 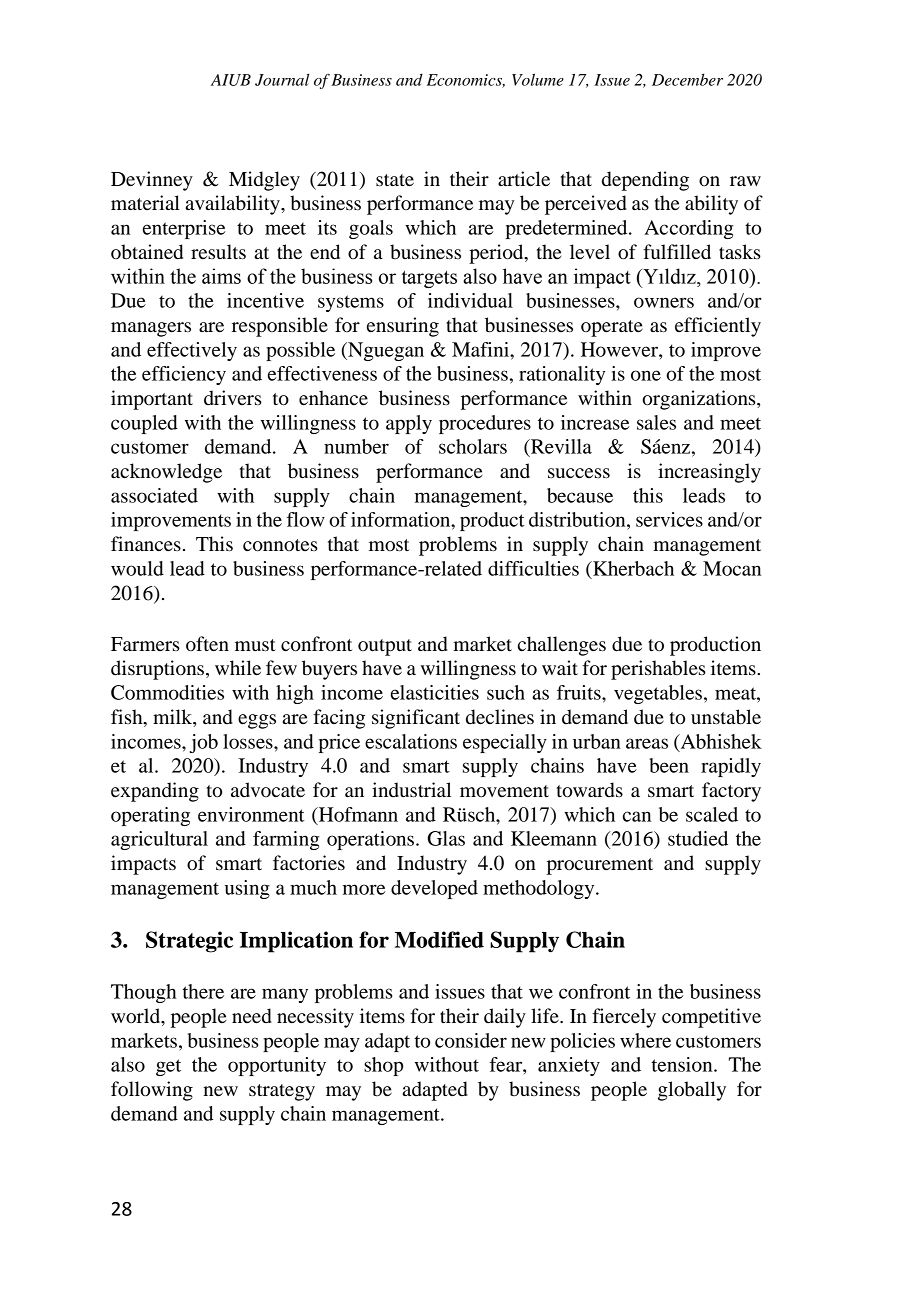 What do you see at coordinates (687, 79) in the image?
I see `December` at bounding box center [687, 79].
